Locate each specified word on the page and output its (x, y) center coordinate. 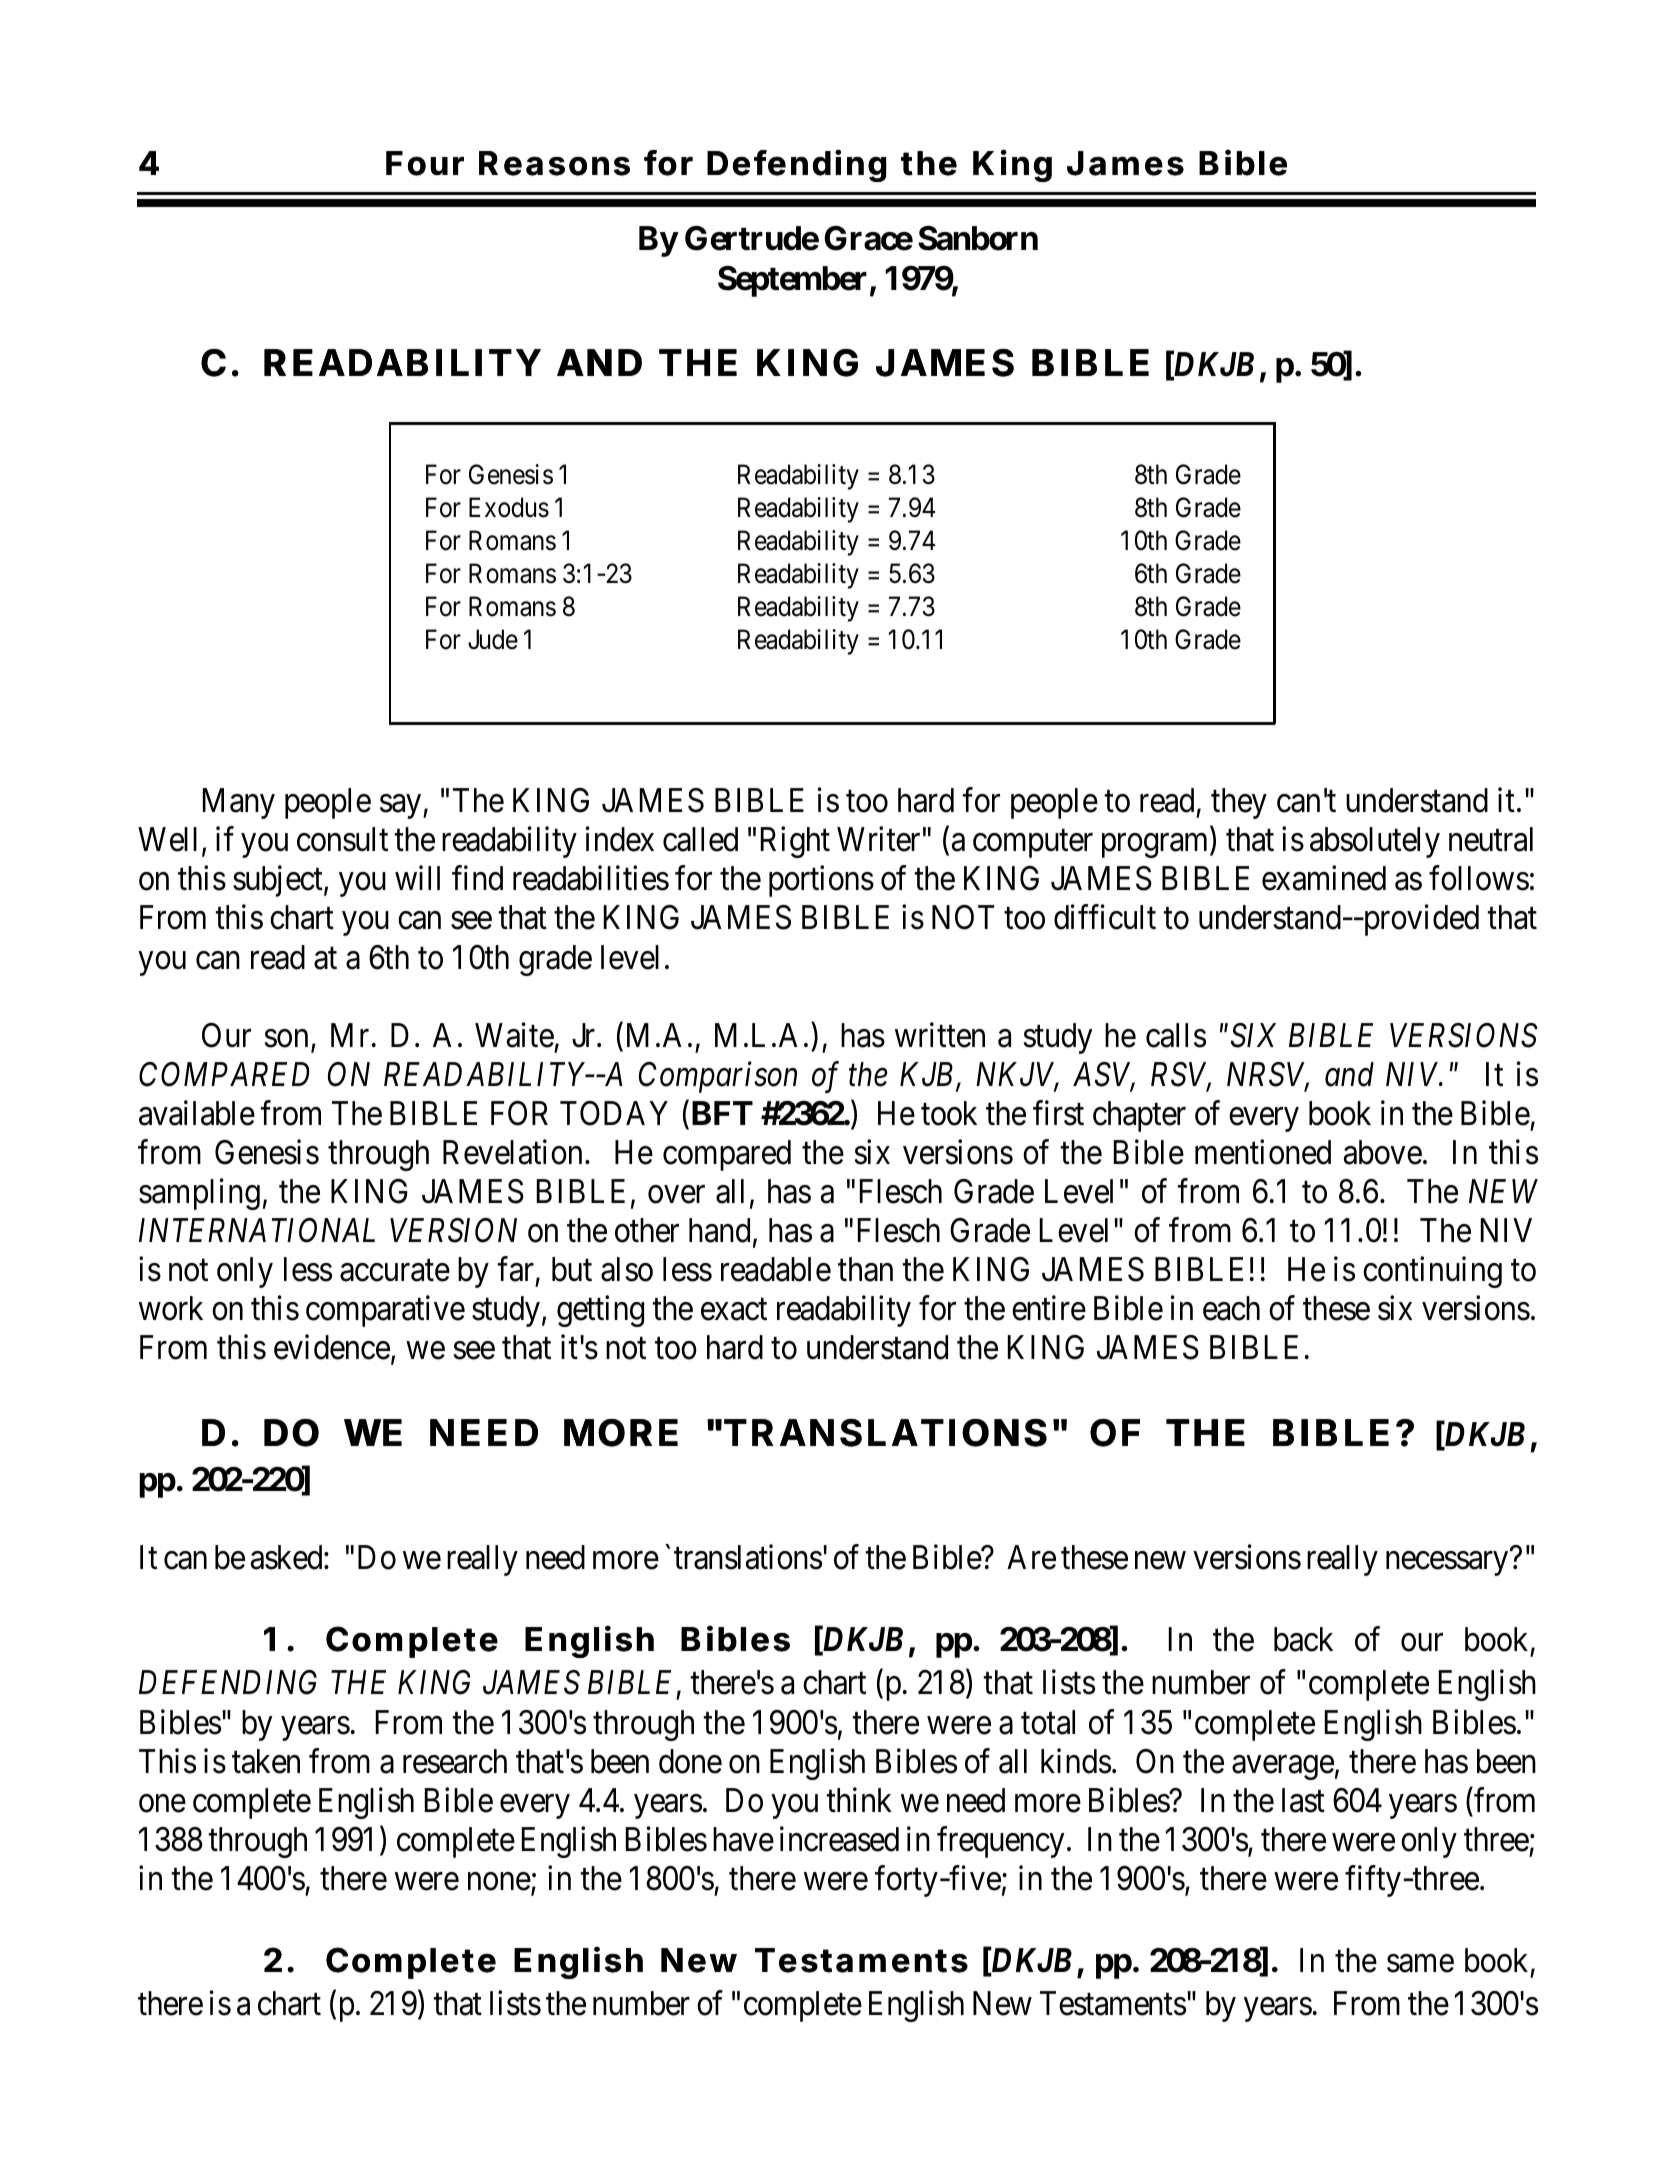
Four (425, 163)
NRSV (1268, 1075)
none (499, 1882)
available (197, 1113)
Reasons (554, 163)
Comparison (718, 1077)
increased (839, 1839)
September (792, 281)
